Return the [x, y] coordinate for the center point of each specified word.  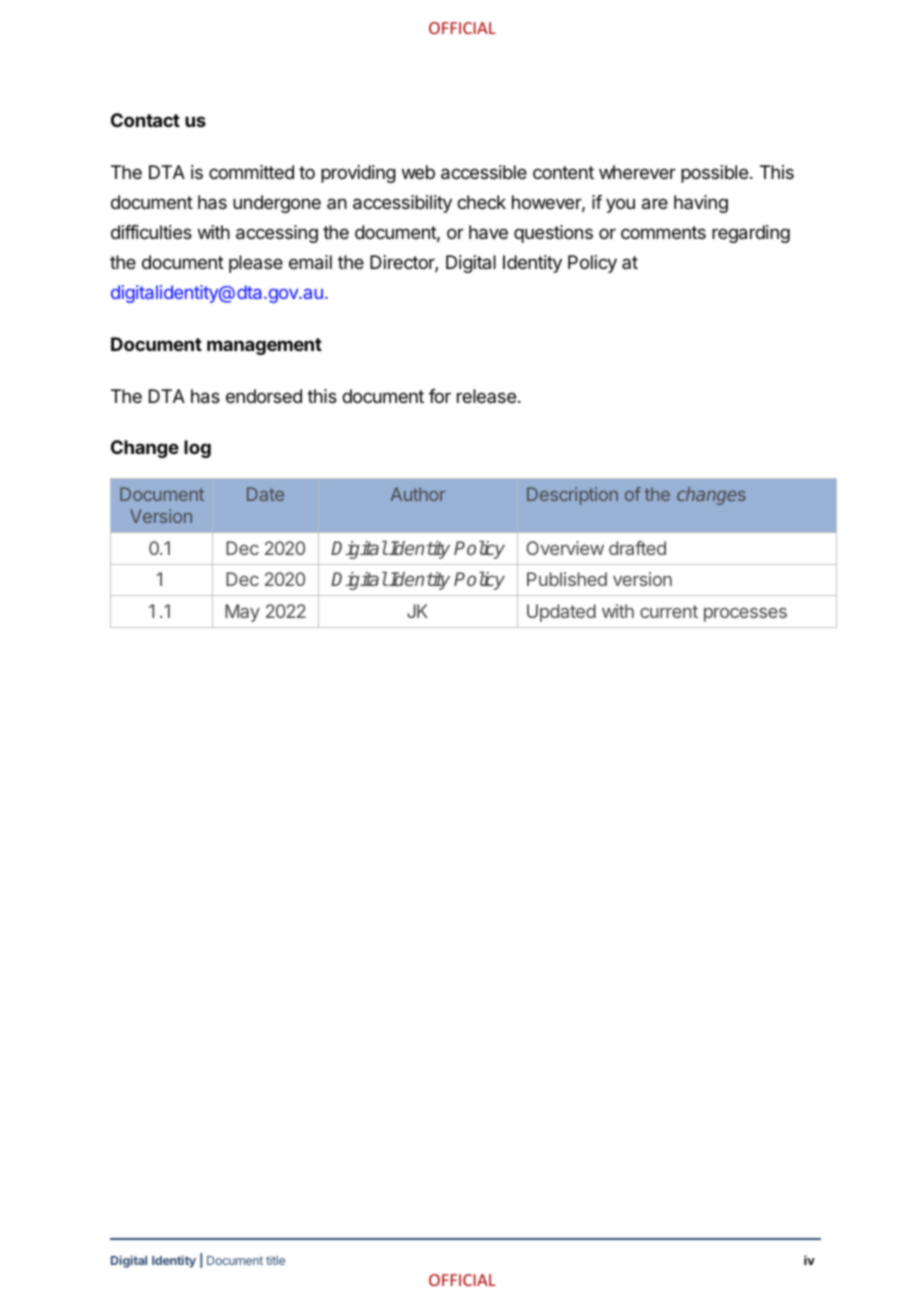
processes [745, 614]
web [418, 172]
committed [251, 172]
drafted [637, 548]
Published [567, 579]
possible [714, 174]
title [275, 1260]
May [242, 613]
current [669, 611]
